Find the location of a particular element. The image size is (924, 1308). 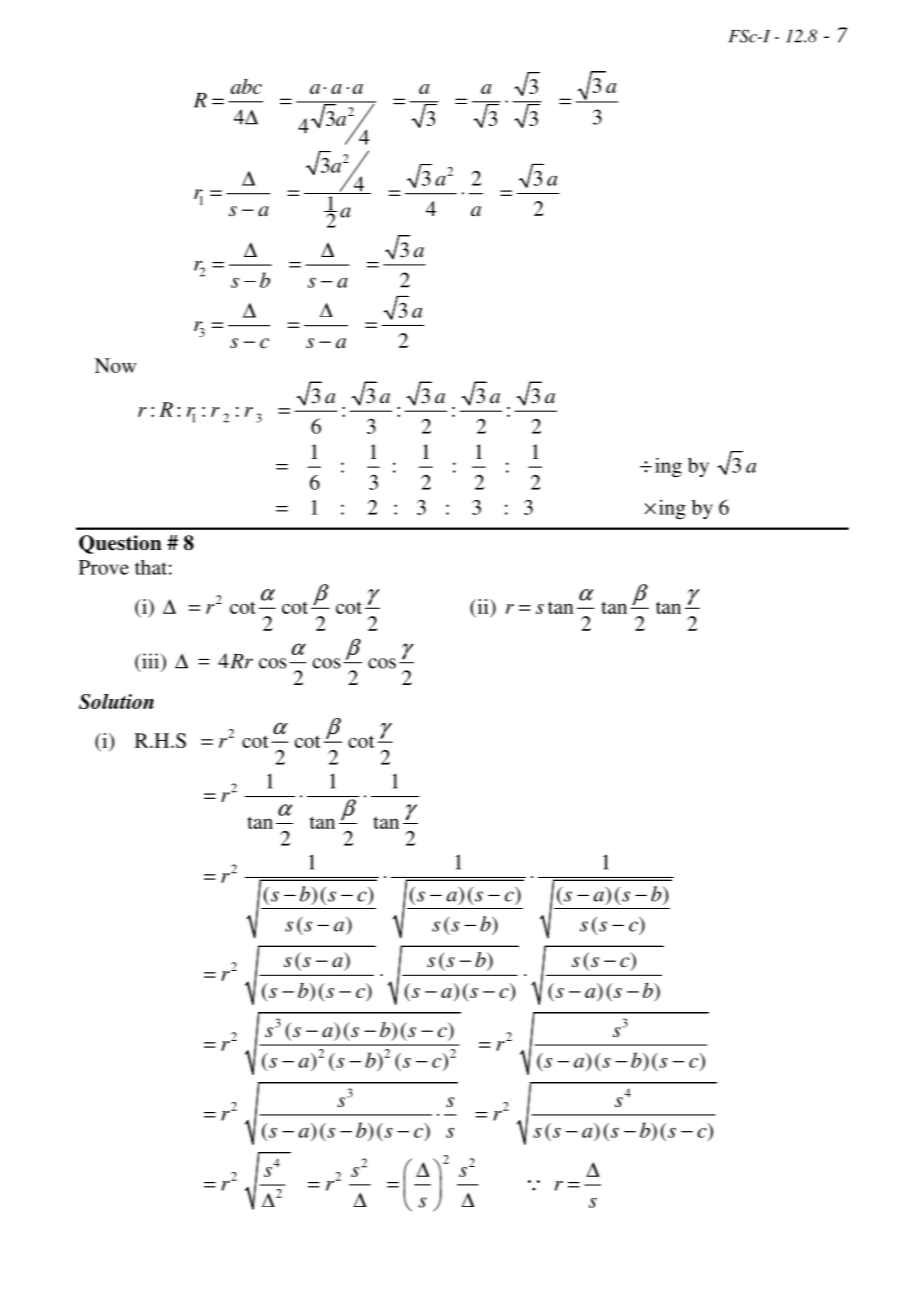

abc is located at coordinates (246, 86).
